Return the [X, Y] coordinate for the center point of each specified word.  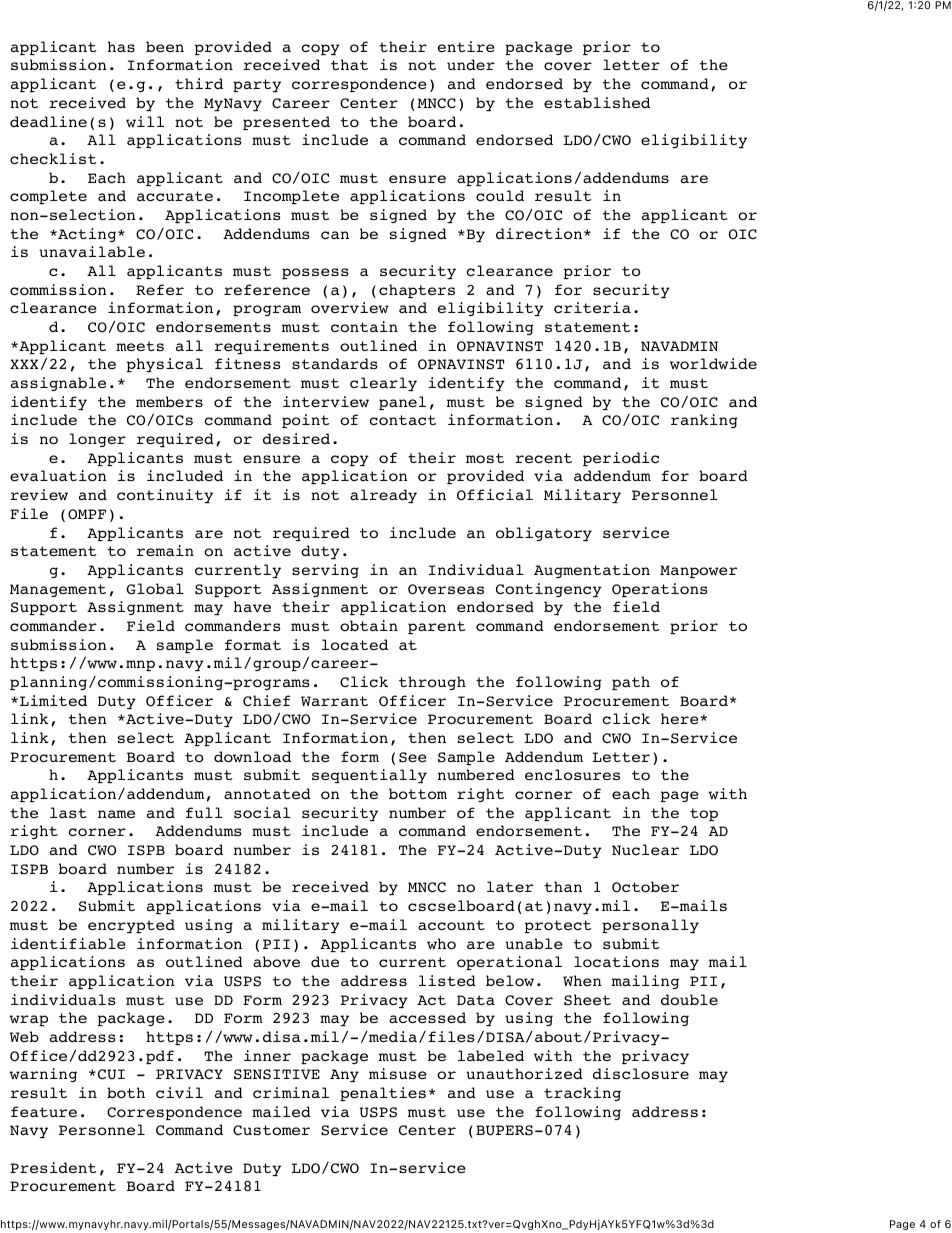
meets [140, 346]
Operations [660, 590]
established [597, 102]
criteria [592, 307]
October [645, 887]
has [121, 46]
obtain [369, 625]
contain [364, 326]
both [126, 1092]
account [451, 925]
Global [155, 589]
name [116, 814]
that [349, 64]
